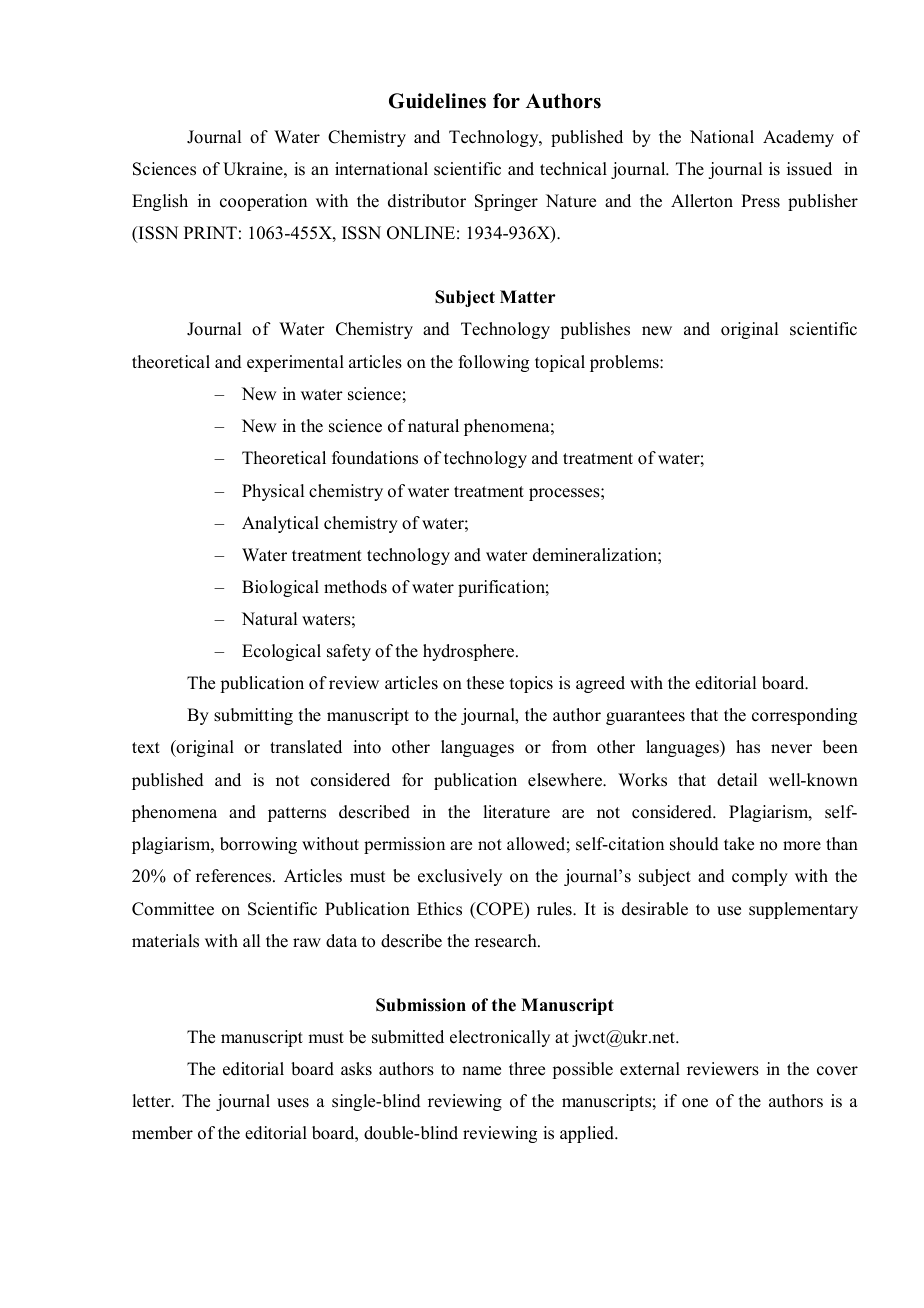 This screenshot has width=924, height=1308. What do you see at coordinates (437, 101) in the screenshot?
I see `Guidelines` at bounding box center [437, 101].
